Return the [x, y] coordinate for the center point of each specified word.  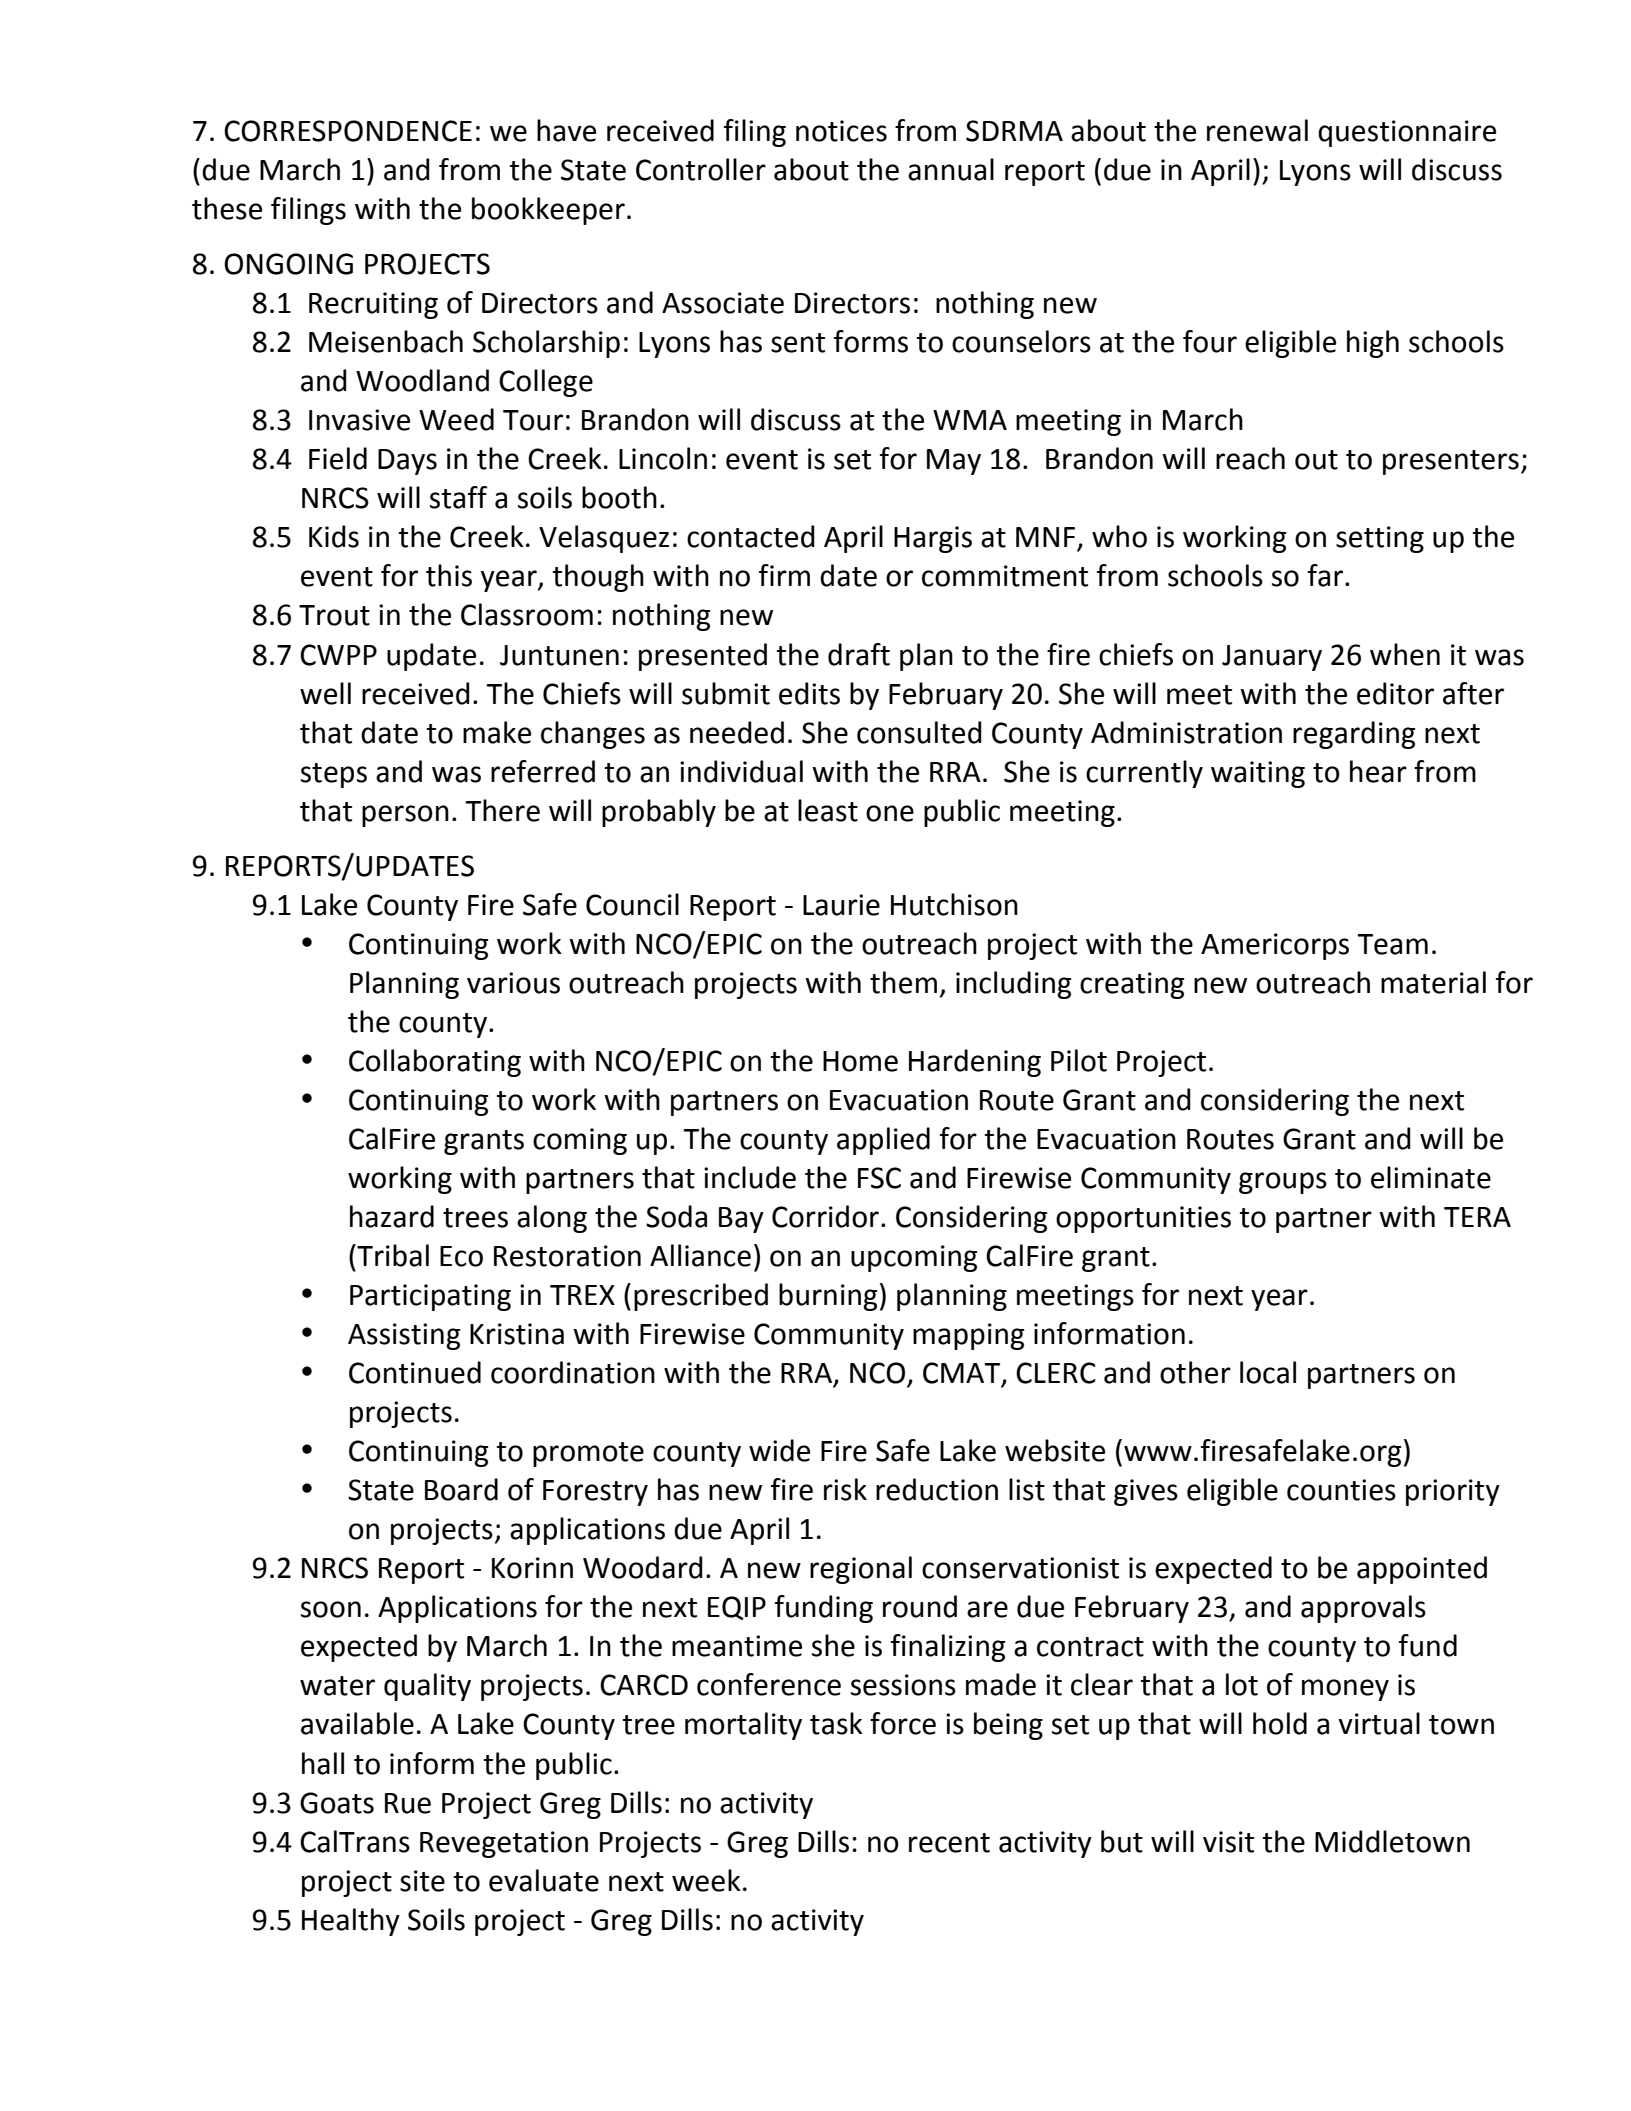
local [1268, 1372]
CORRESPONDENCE [348, 131]
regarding [1354, 735]
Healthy [351, 1922]
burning [828, 1297]
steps [334, 775]
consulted [919, 732]
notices [841, 131]
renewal [1257, 130]
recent [949, 1843]
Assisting [404, 1336]
